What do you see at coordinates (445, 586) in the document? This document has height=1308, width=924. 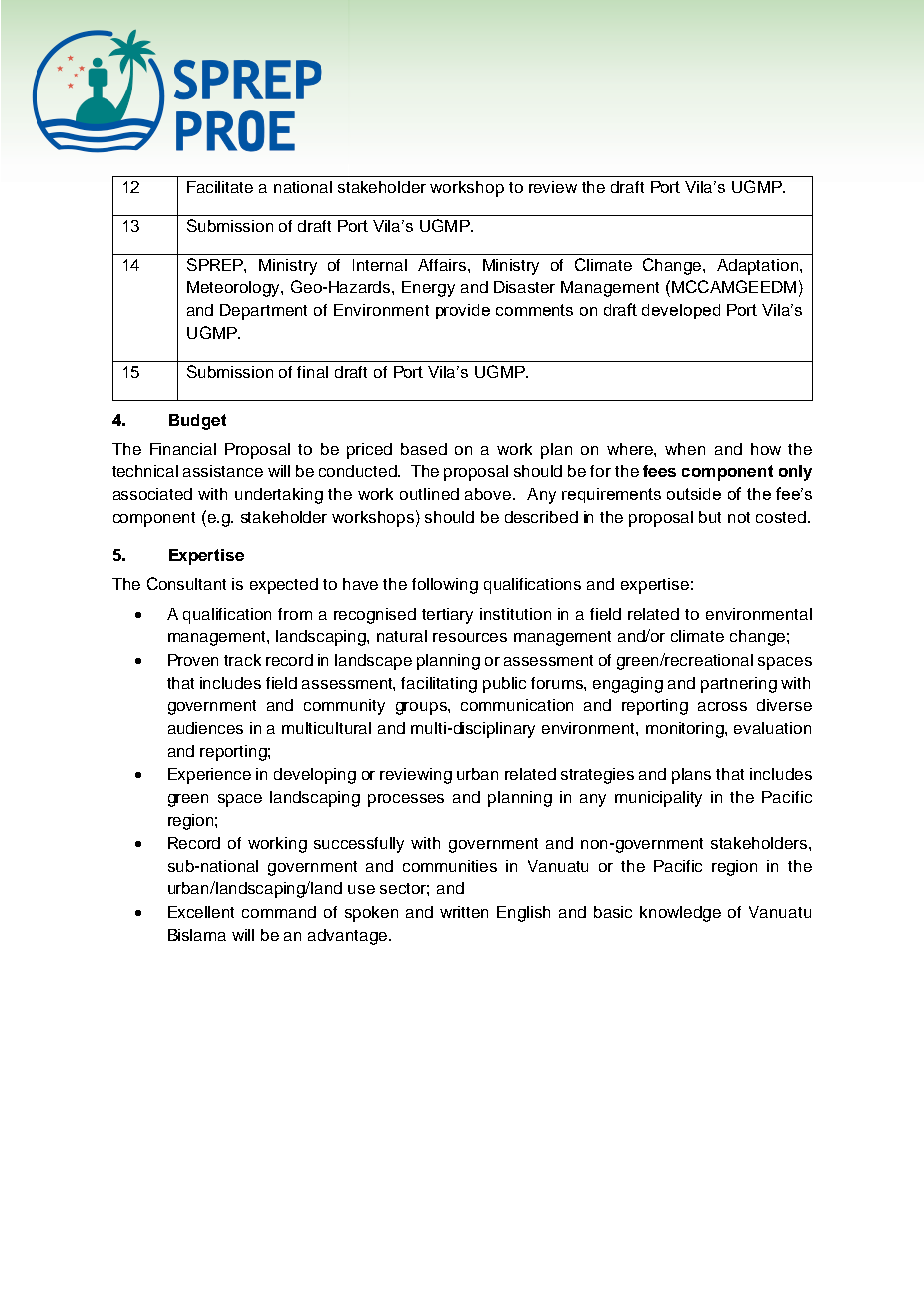 I see `following` at bounding box center [445, 586].
